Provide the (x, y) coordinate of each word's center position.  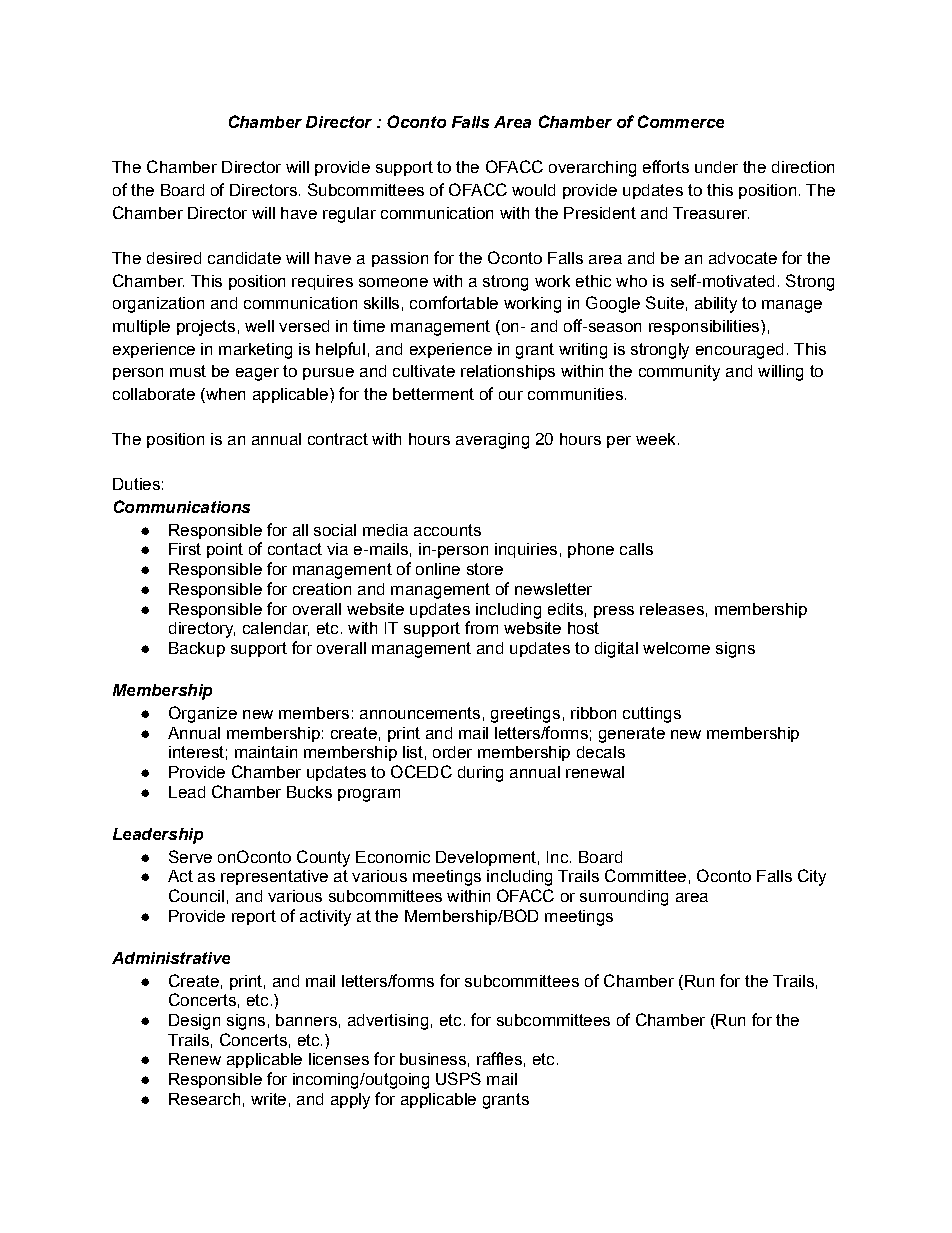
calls (636, 549)
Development (486, 858)
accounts (447, 530)
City (812, 877)
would (533, 190)
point (225, 550)
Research (204, 1099)
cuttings (652, 715)
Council (196, 895)
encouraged (739, 351)
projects (206, 328)
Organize (203, 714)
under (716, 167)
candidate (244, 258)
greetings (525, 715)
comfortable (454, 302)
